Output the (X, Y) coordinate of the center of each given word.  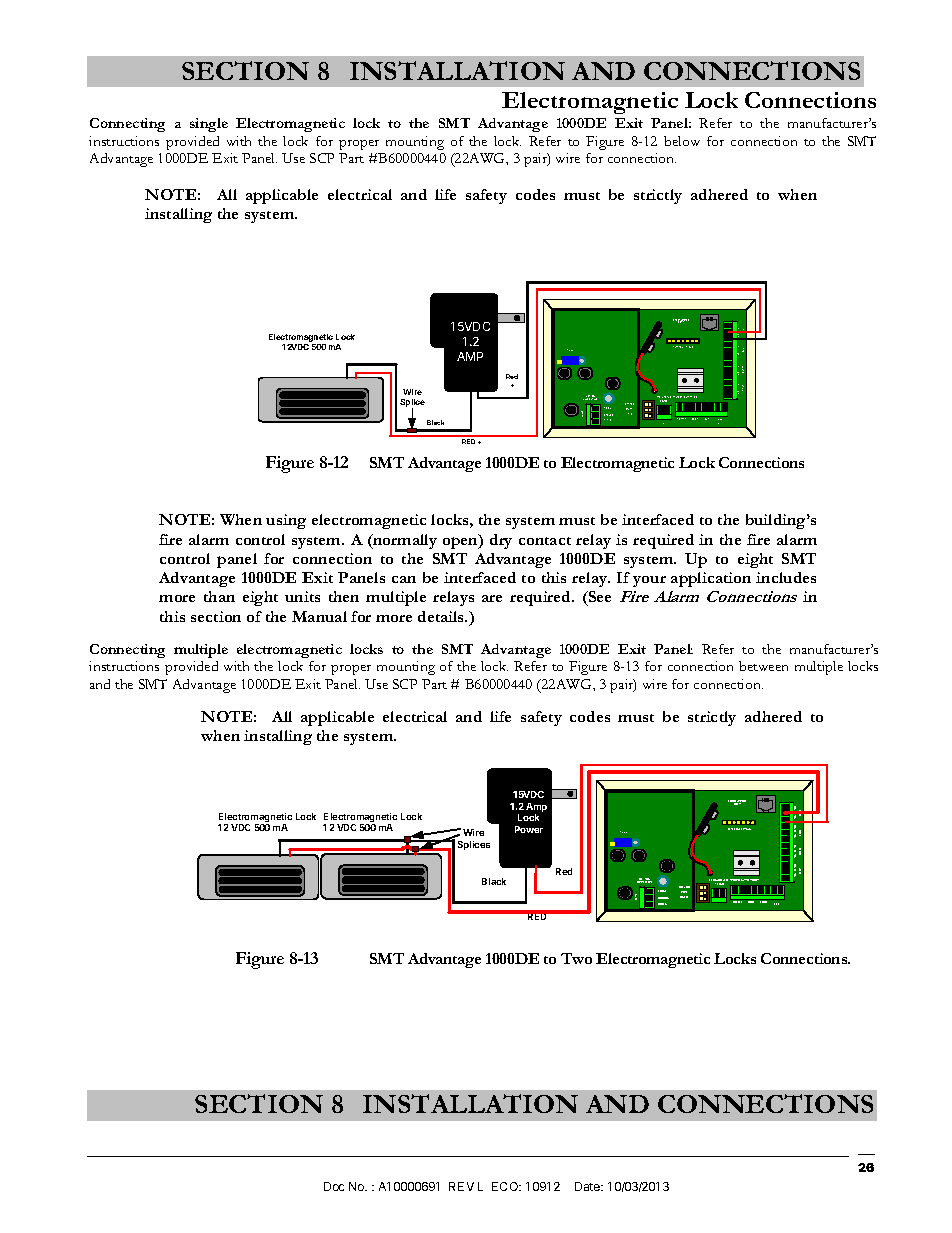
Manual (319, 616)
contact (545, 541)
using (286, 521)
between (763, 666)
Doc (334, 1186)
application (711, 579)
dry (501, 541)
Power (529, 829)
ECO (506, 1186)
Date (588, 1186)
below (682, 141)
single (209, 125)
